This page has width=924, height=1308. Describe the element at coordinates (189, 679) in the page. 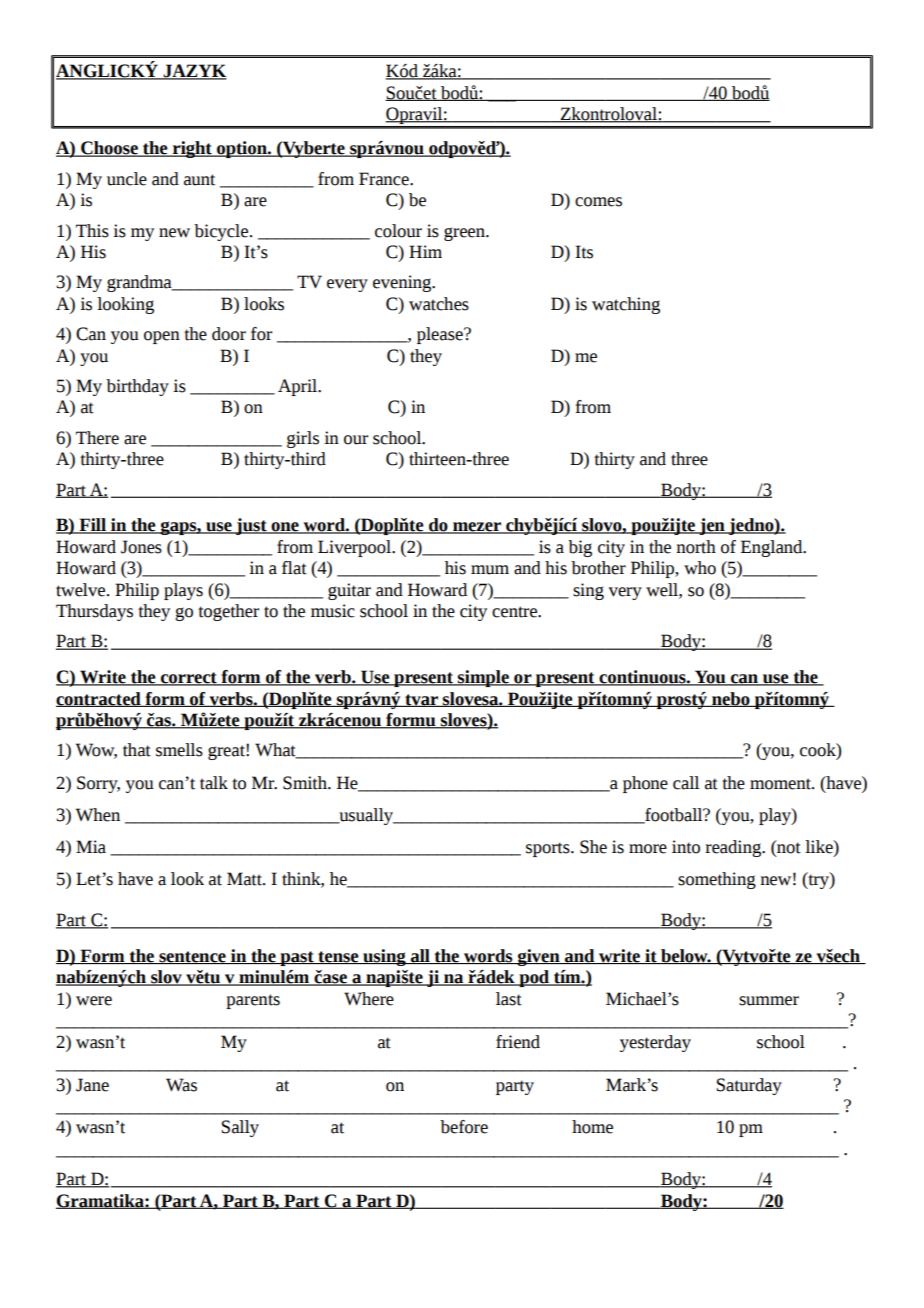

I see `correct` at that location.
